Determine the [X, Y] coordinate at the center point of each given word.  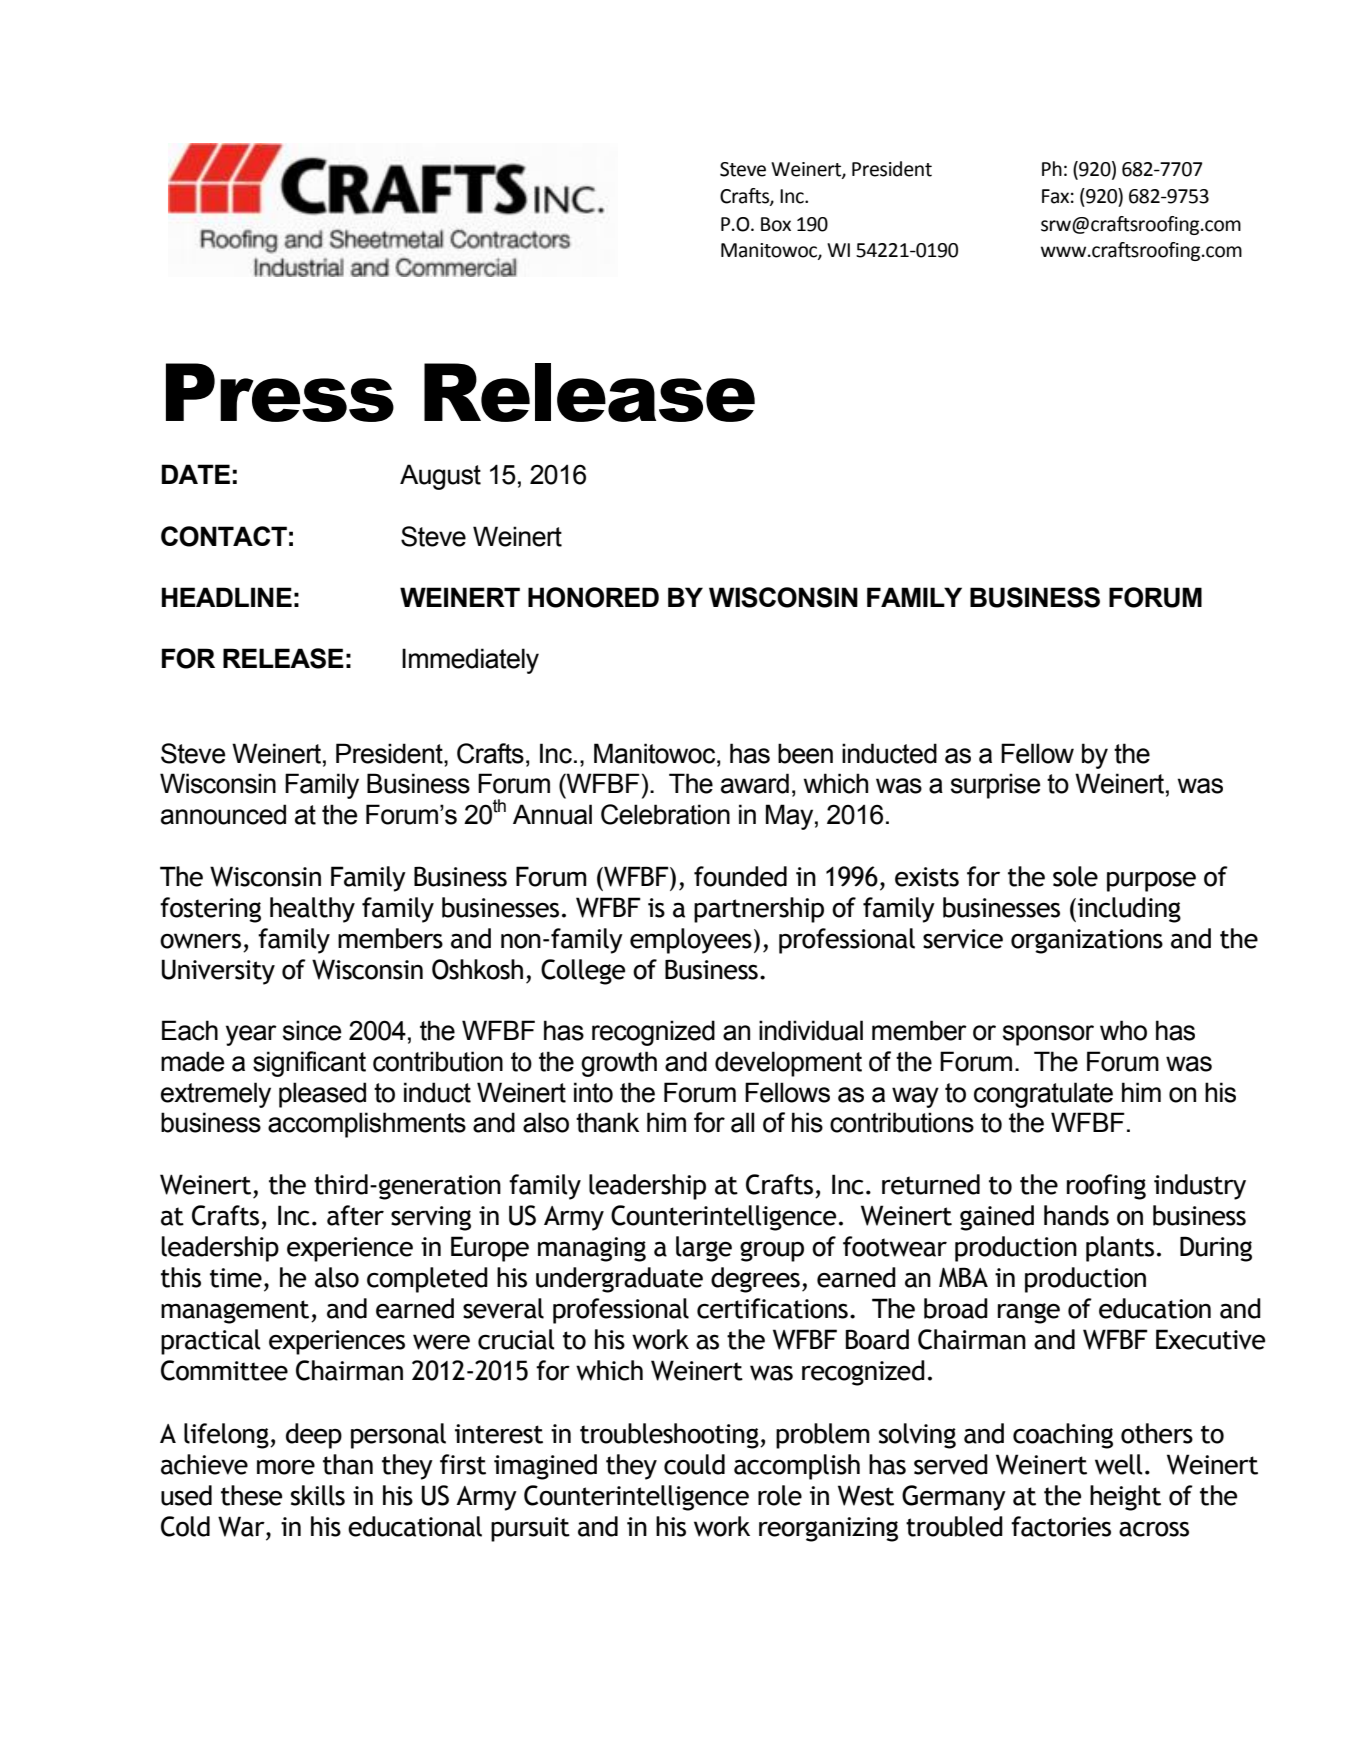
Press [280, 392]
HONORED [593, 597]
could [694, 1464]
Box [776, 224]
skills [318, 1495]
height [1125, 1498]
